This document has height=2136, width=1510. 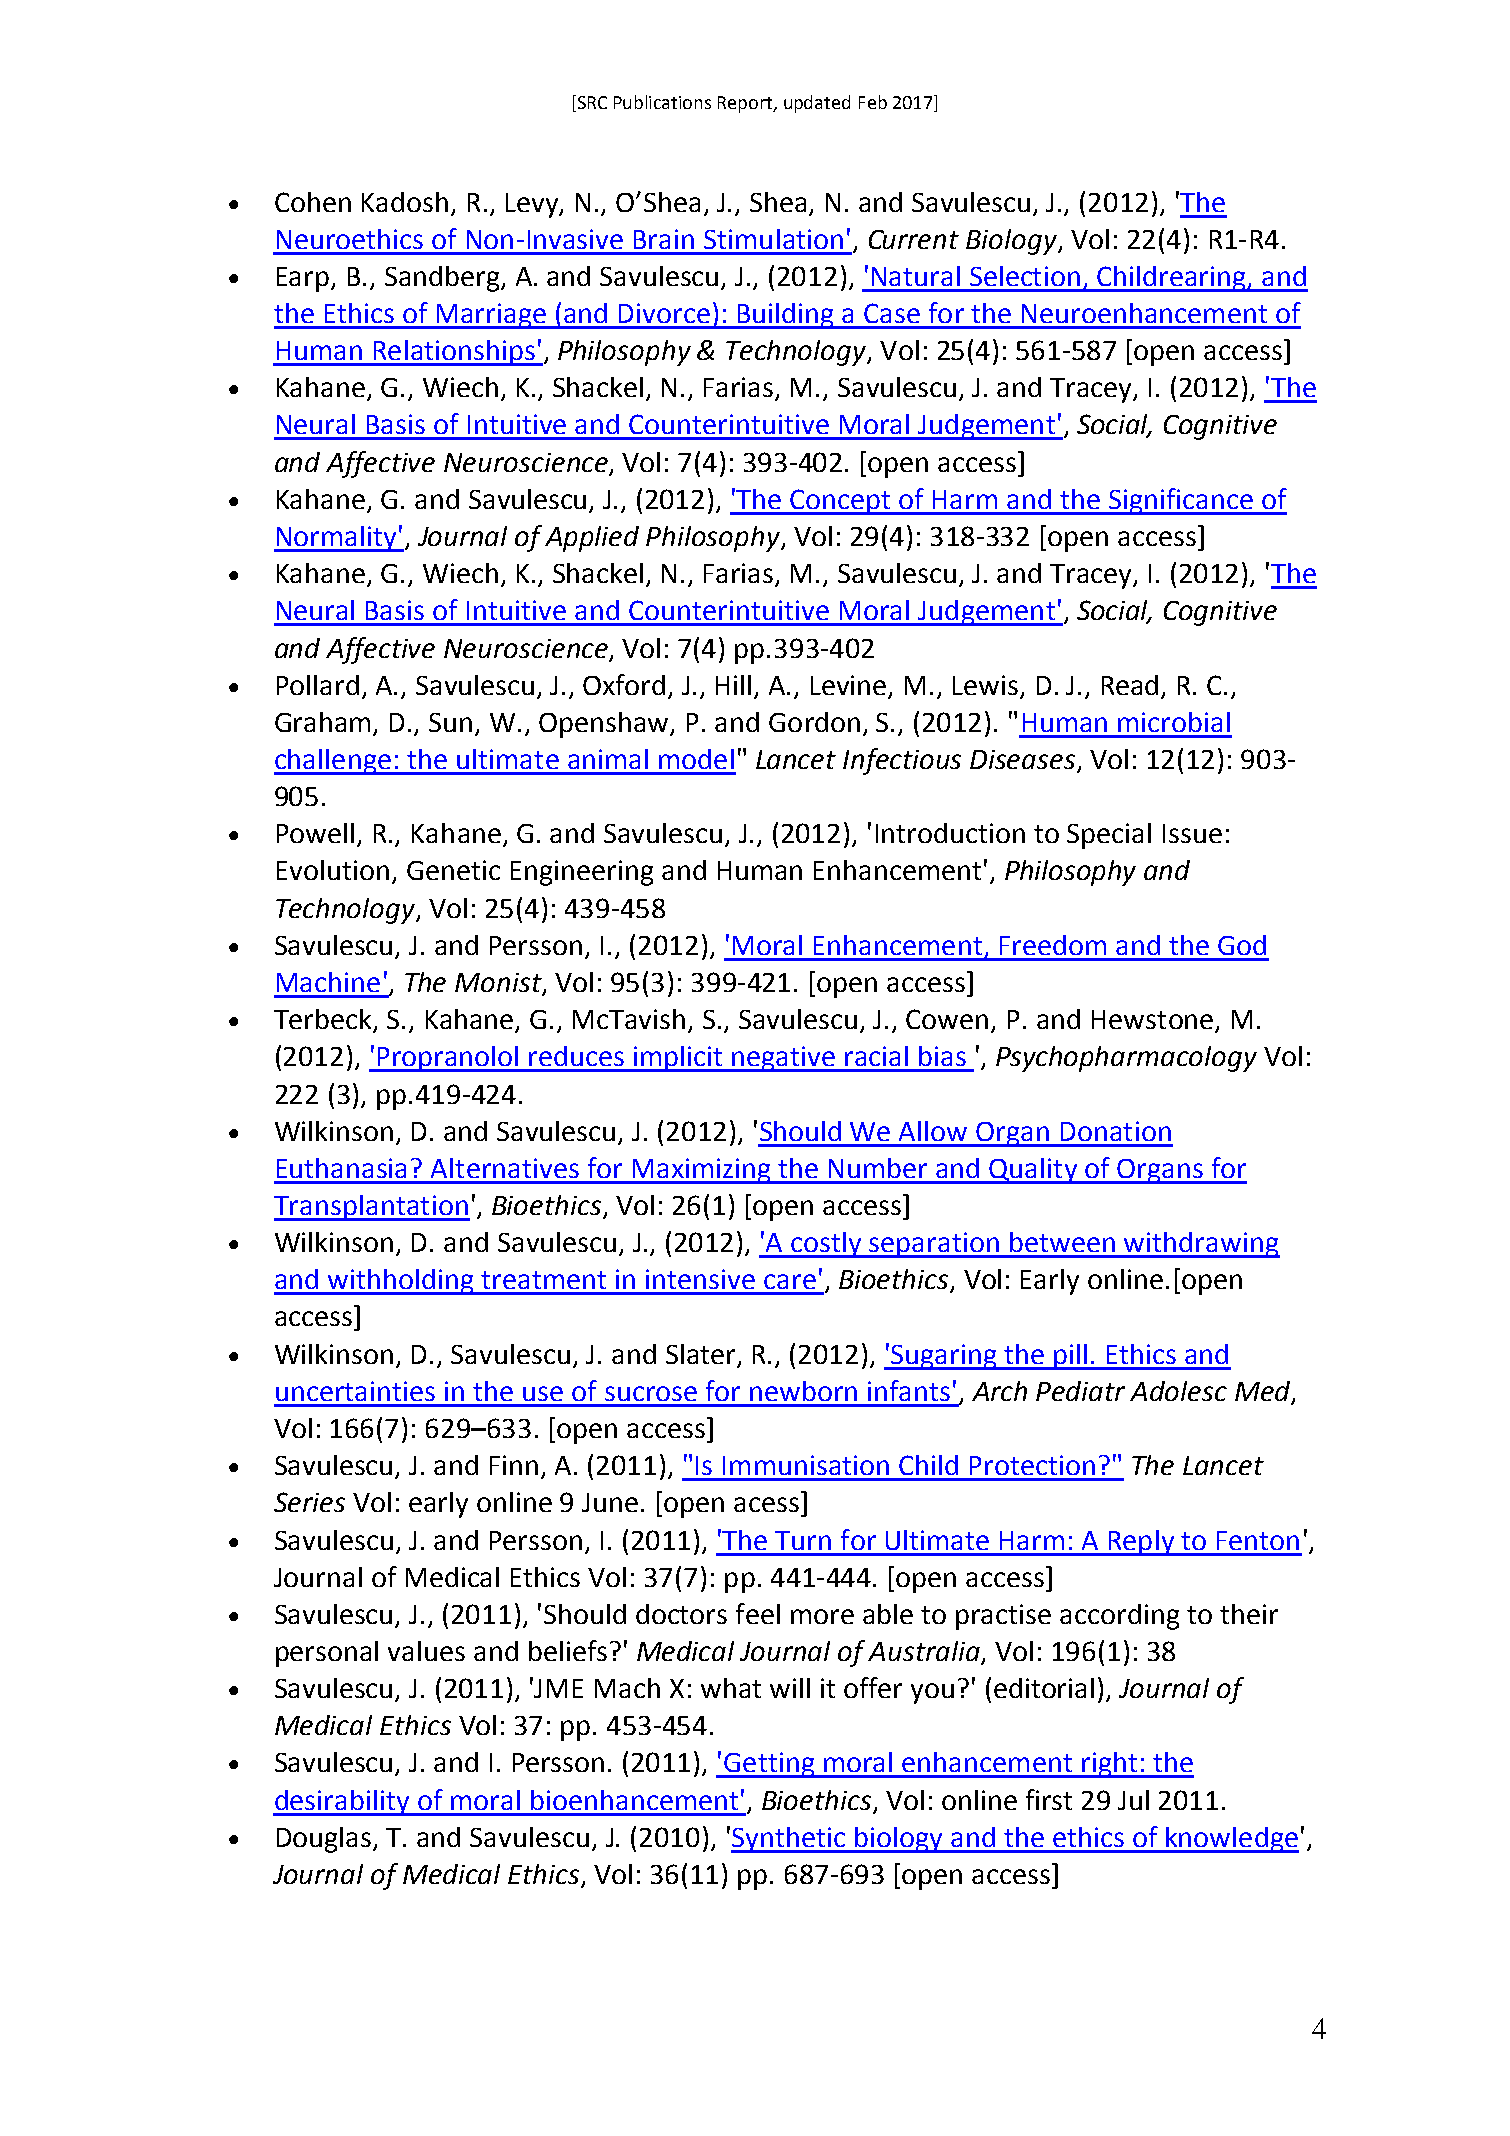 What do you see at coordinates (914, 239) in the document?
I see `Current` at bounding box center [914, 239].
